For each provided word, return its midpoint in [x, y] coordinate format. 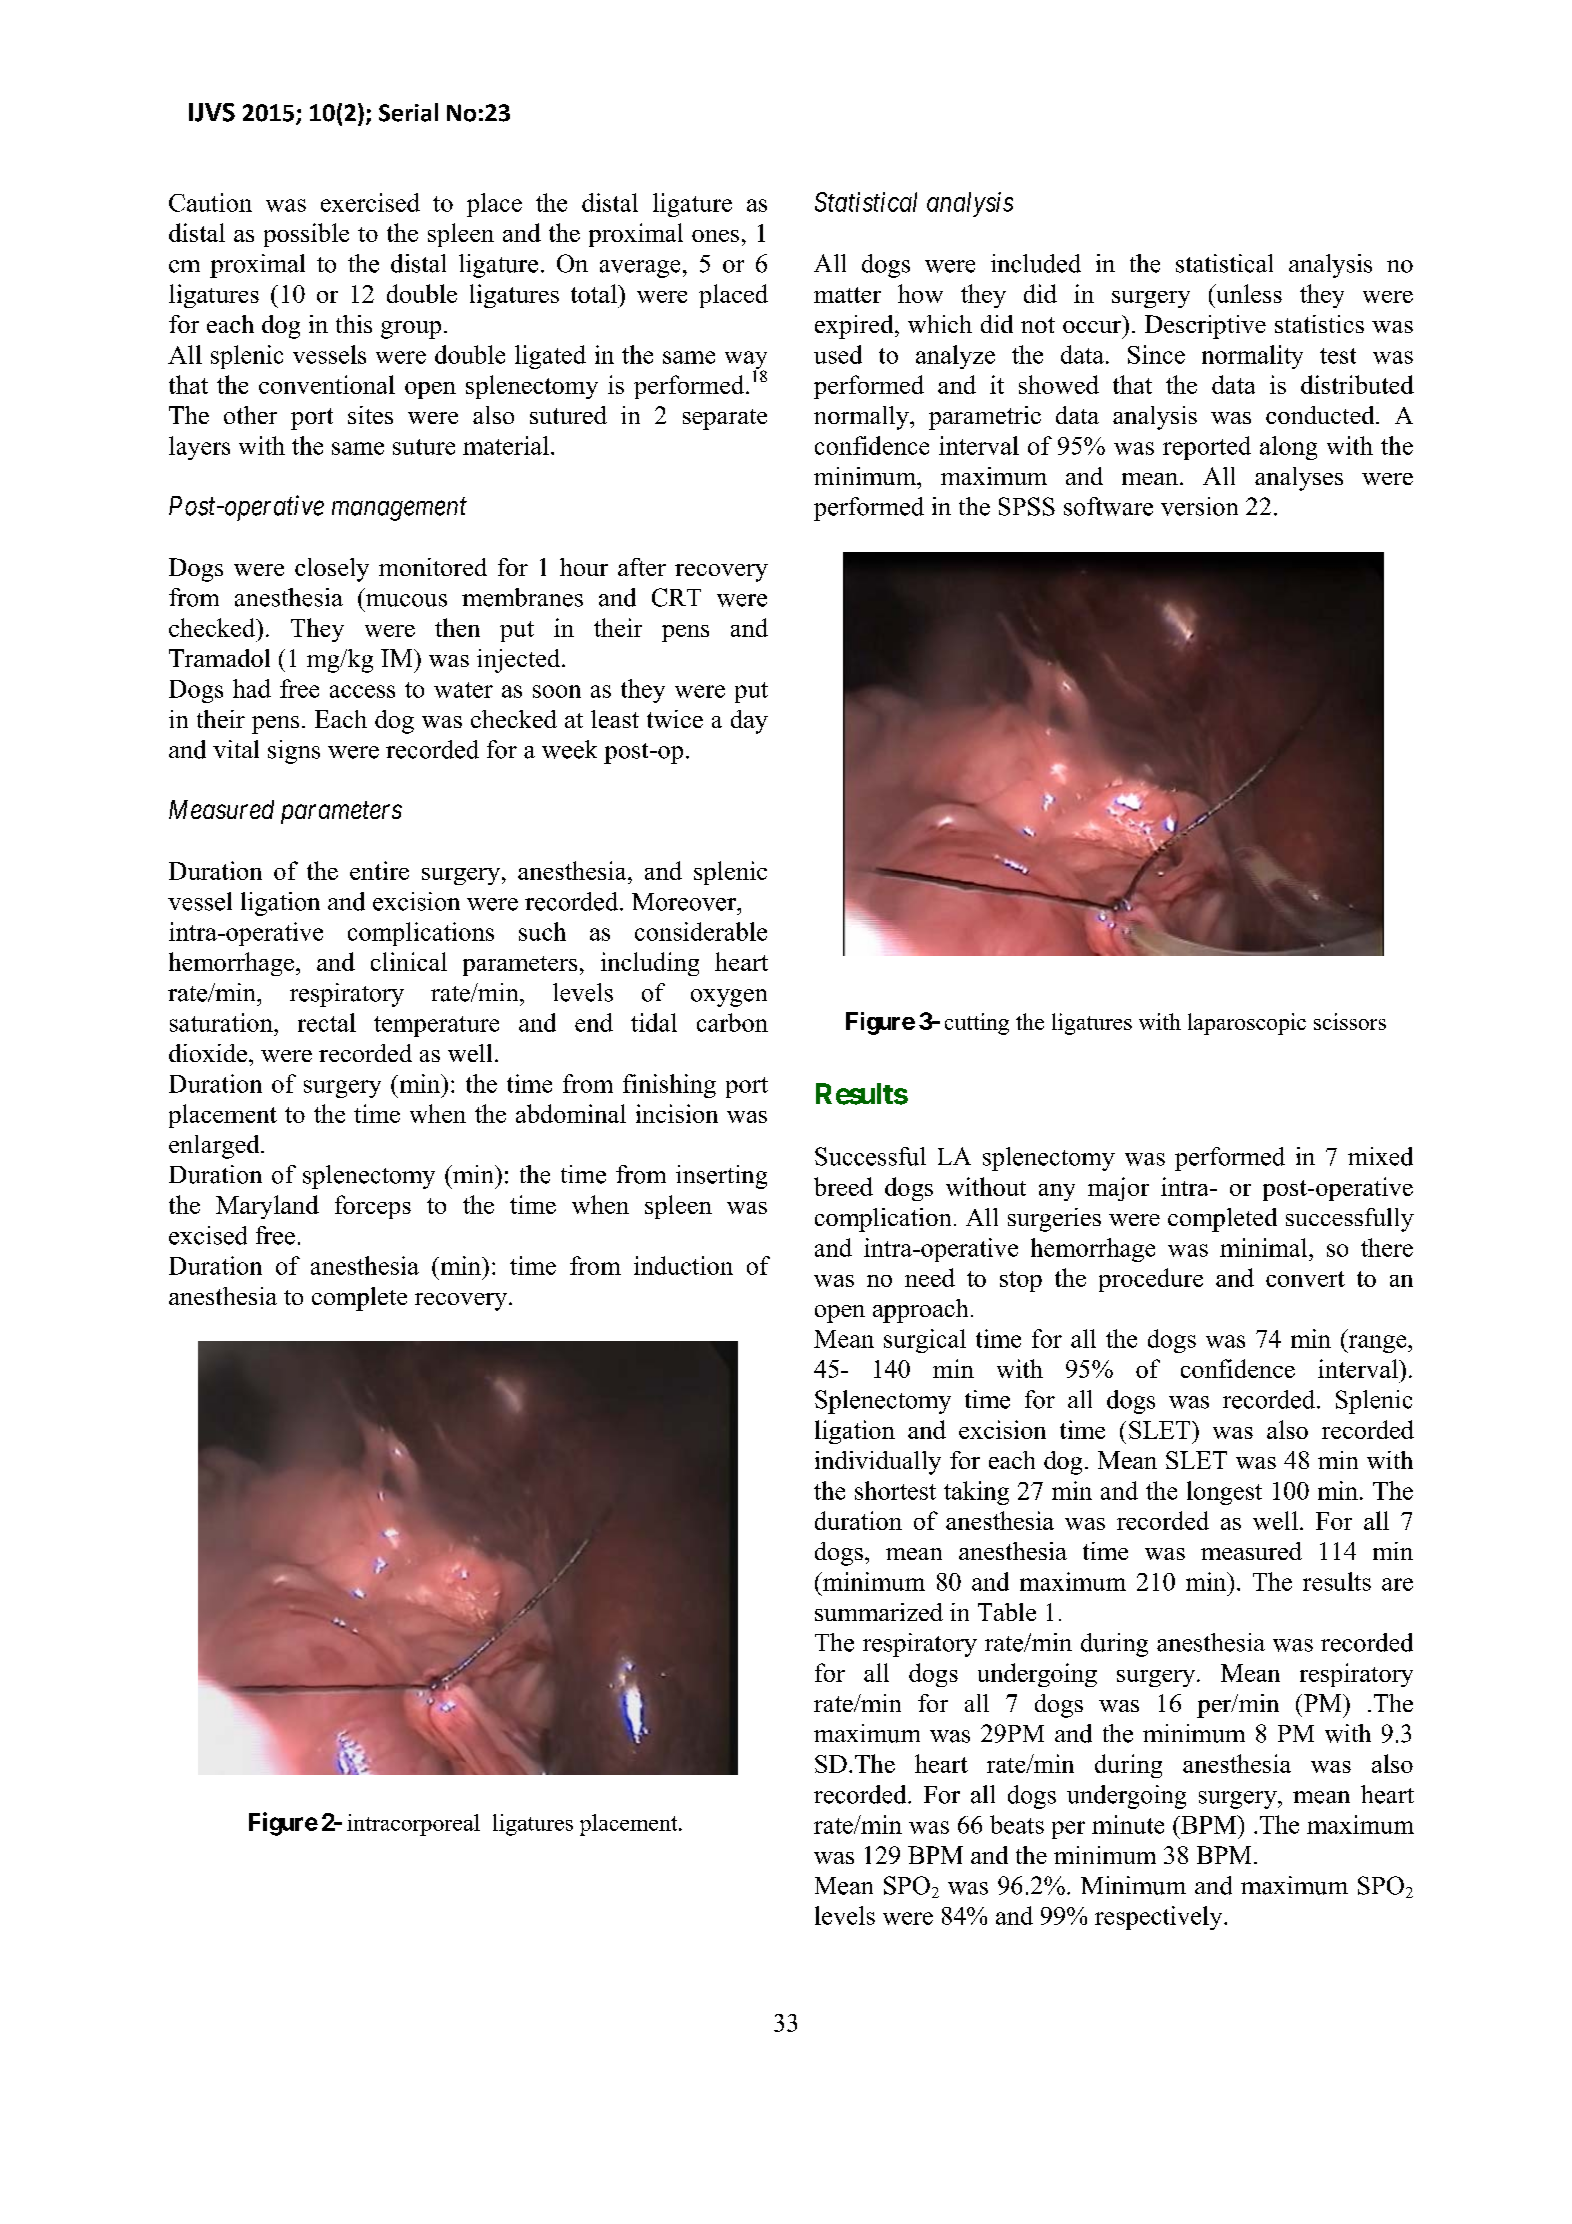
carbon [732, 1022]
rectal [327, 1022]
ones [715, 236]
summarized [879, 1612]
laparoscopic [1247, 1024]
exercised [370, 202]
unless [1248, 293]
